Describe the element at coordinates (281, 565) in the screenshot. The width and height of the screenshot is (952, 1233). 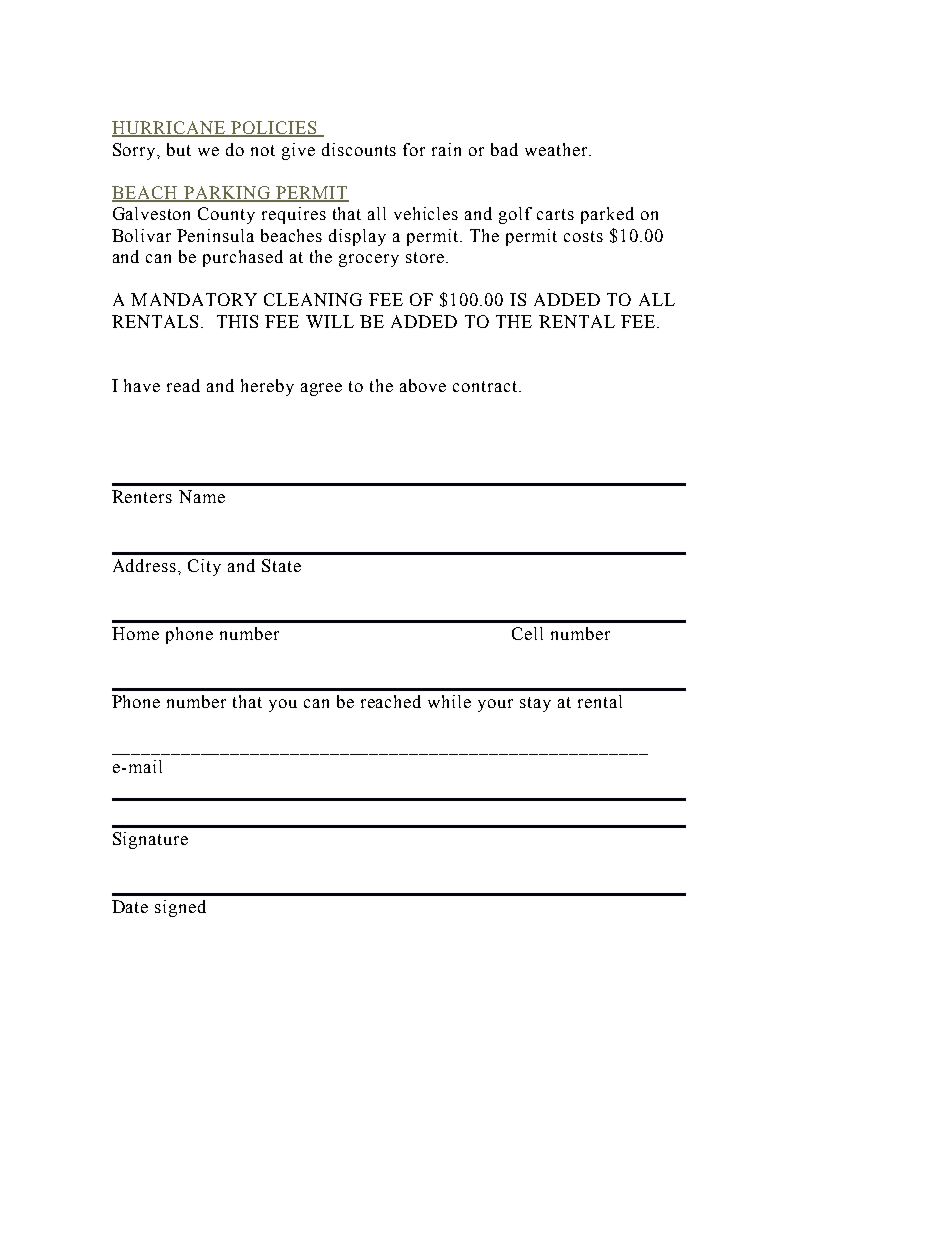
I see `State` at that location.
